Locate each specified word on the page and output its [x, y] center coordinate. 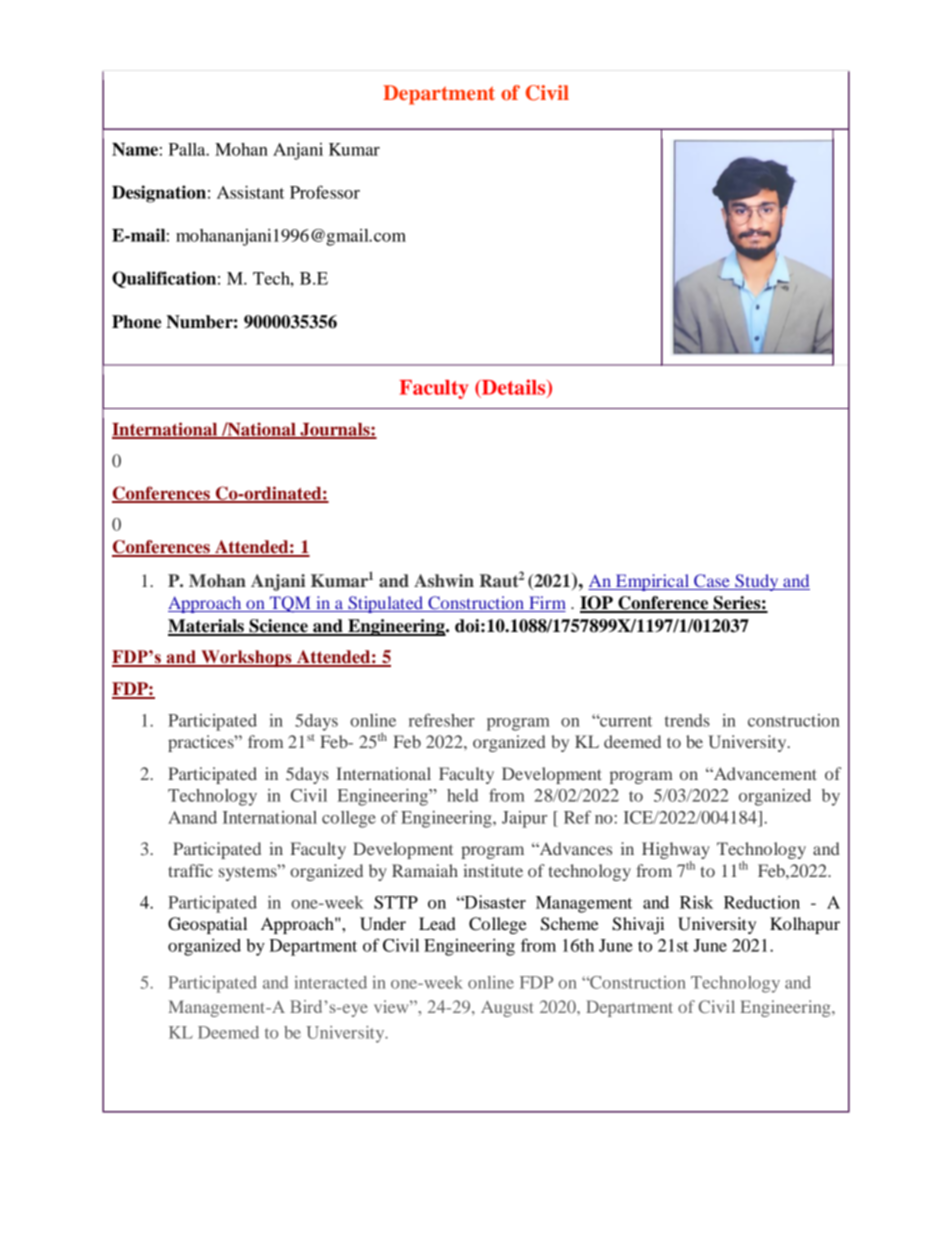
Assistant [250, 192]
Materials [207, 627]
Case [712, 582]
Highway [676, 852]
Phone [136, 322]
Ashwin [444, 580]
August [507, 1008]
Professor [325, 192]
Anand [192, 817]
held [462, 795]
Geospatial [207, 925]
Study [757, 582]
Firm [546, 604]
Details [514, 388]
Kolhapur [805, 925]
